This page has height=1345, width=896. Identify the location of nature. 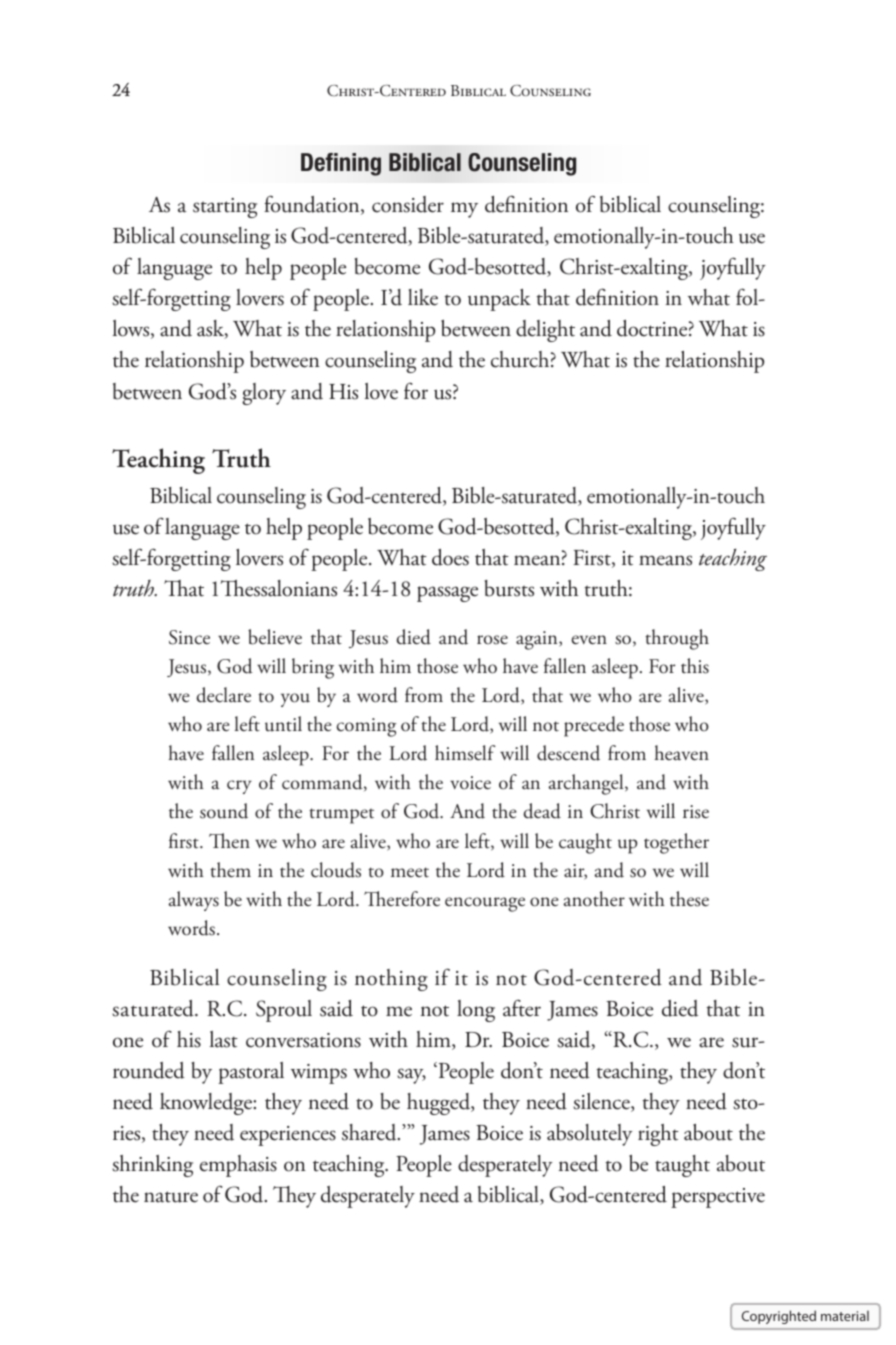
(171, 1197).
